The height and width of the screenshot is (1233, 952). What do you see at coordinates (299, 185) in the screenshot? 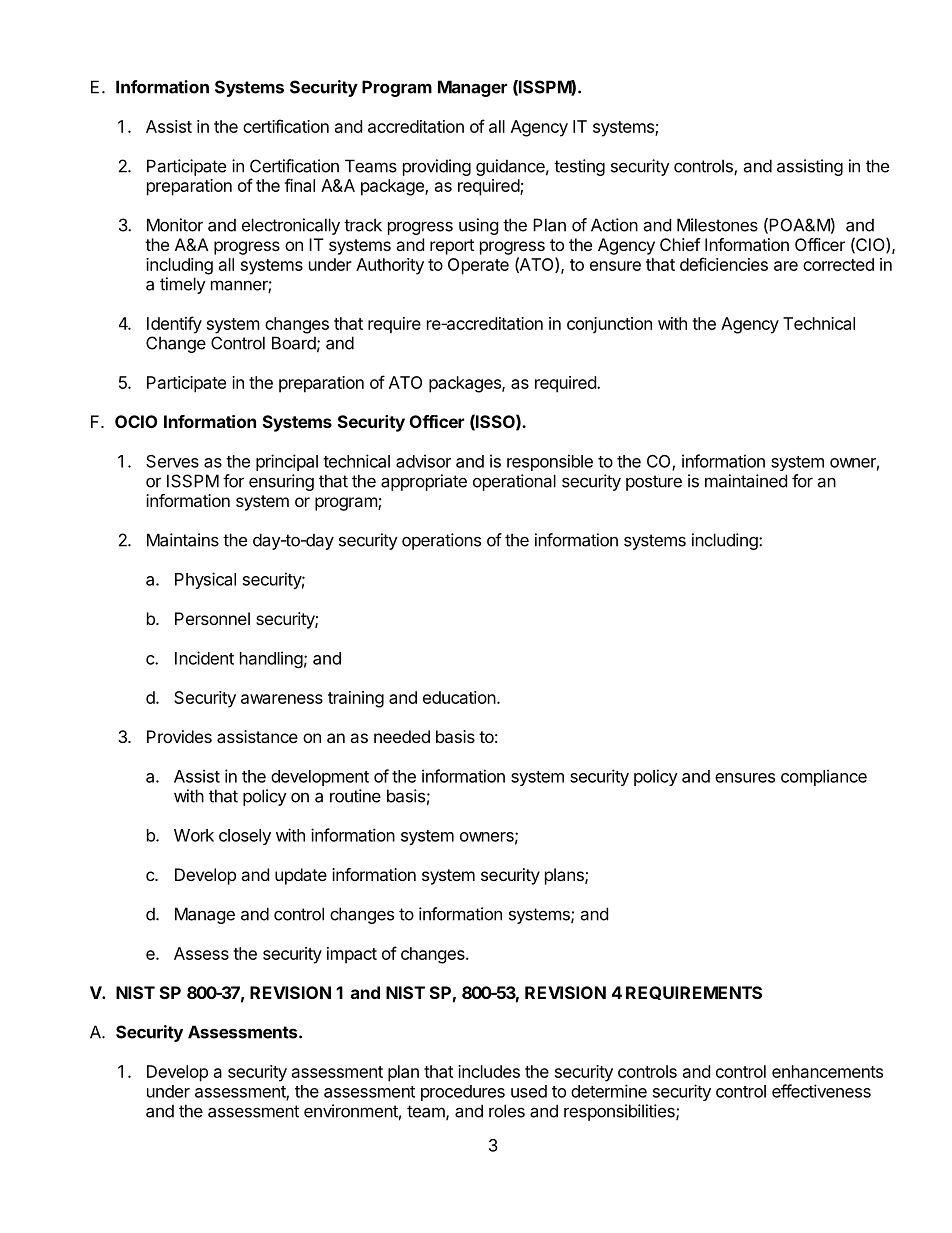
I see `final` at bounding box center [299, 185].
